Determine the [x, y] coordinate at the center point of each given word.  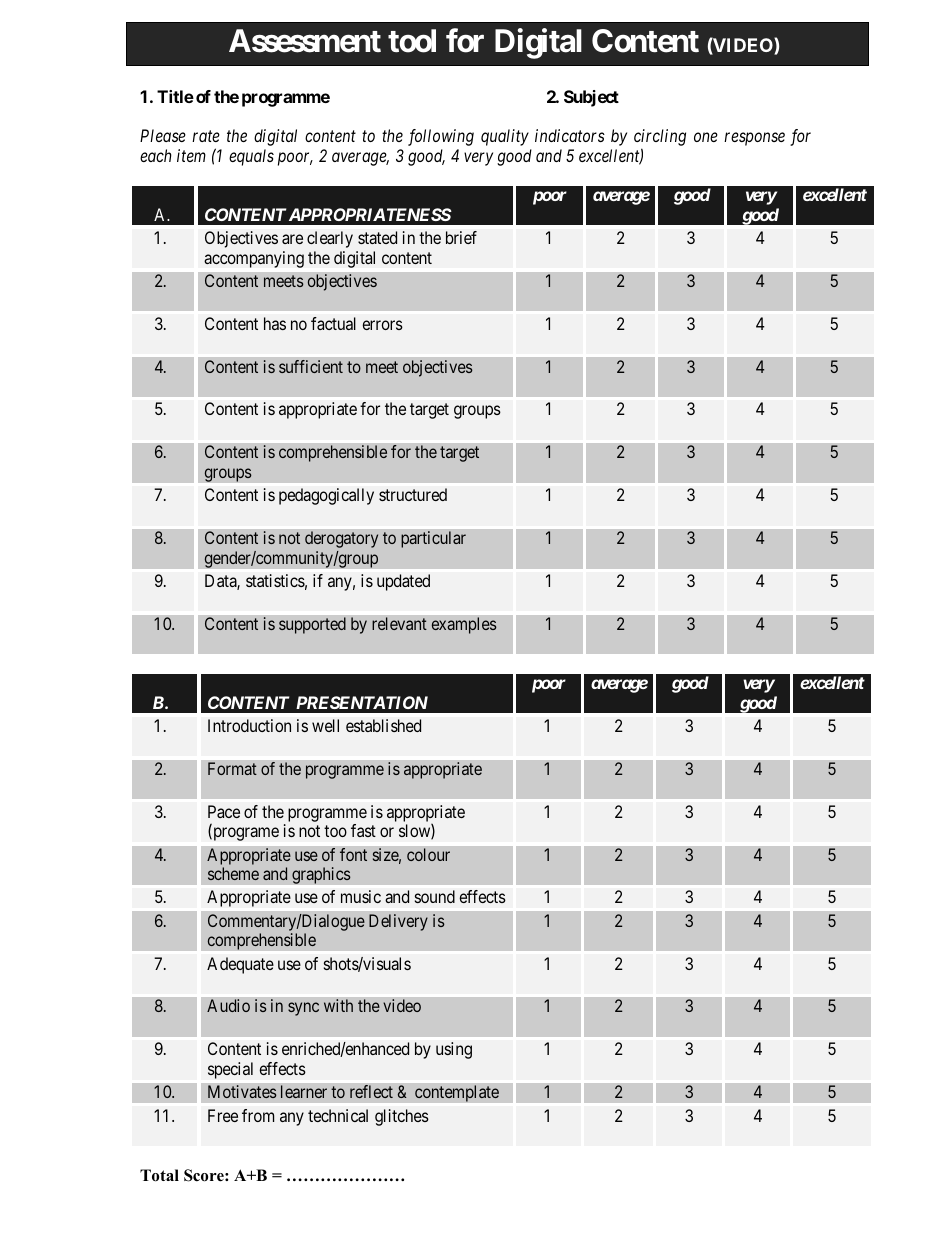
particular [433, 539]
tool [412, 41]
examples [464, 625]
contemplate [457, 1093]
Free [223, 1115]
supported [312, 625]
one [706, 137]
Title [175, 96]
